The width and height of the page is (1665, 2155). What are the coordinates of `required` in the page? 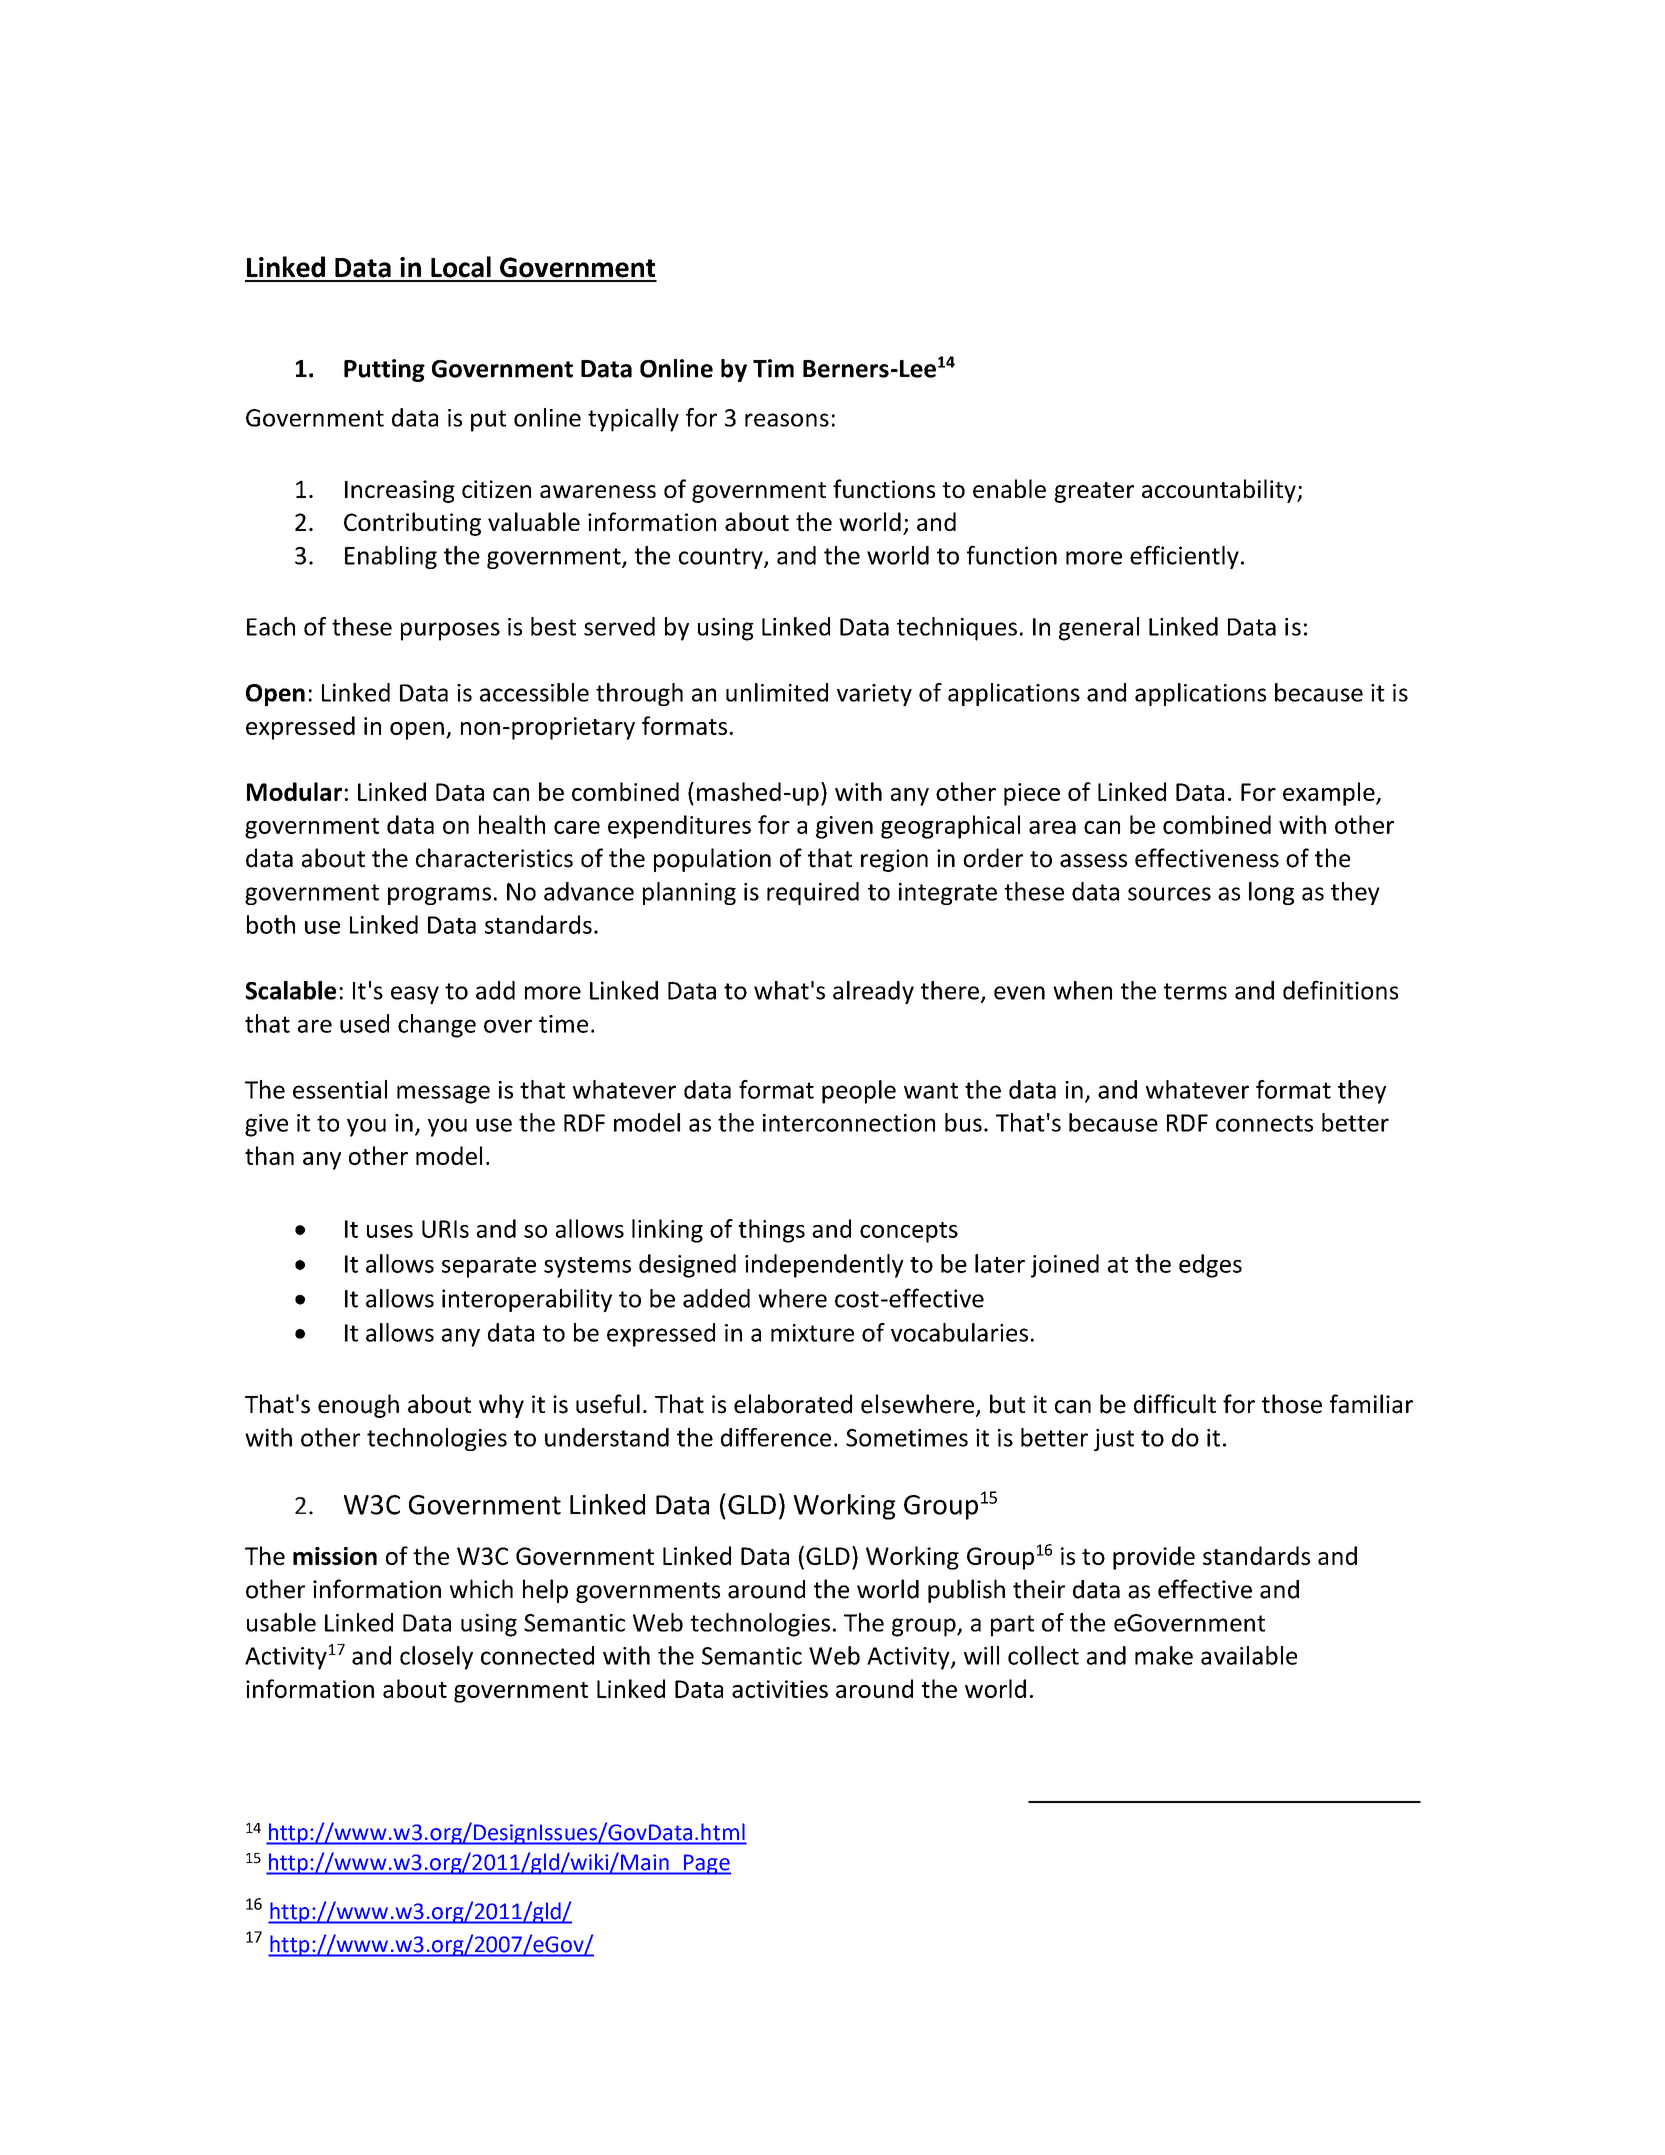 It's located at (813, 893).
